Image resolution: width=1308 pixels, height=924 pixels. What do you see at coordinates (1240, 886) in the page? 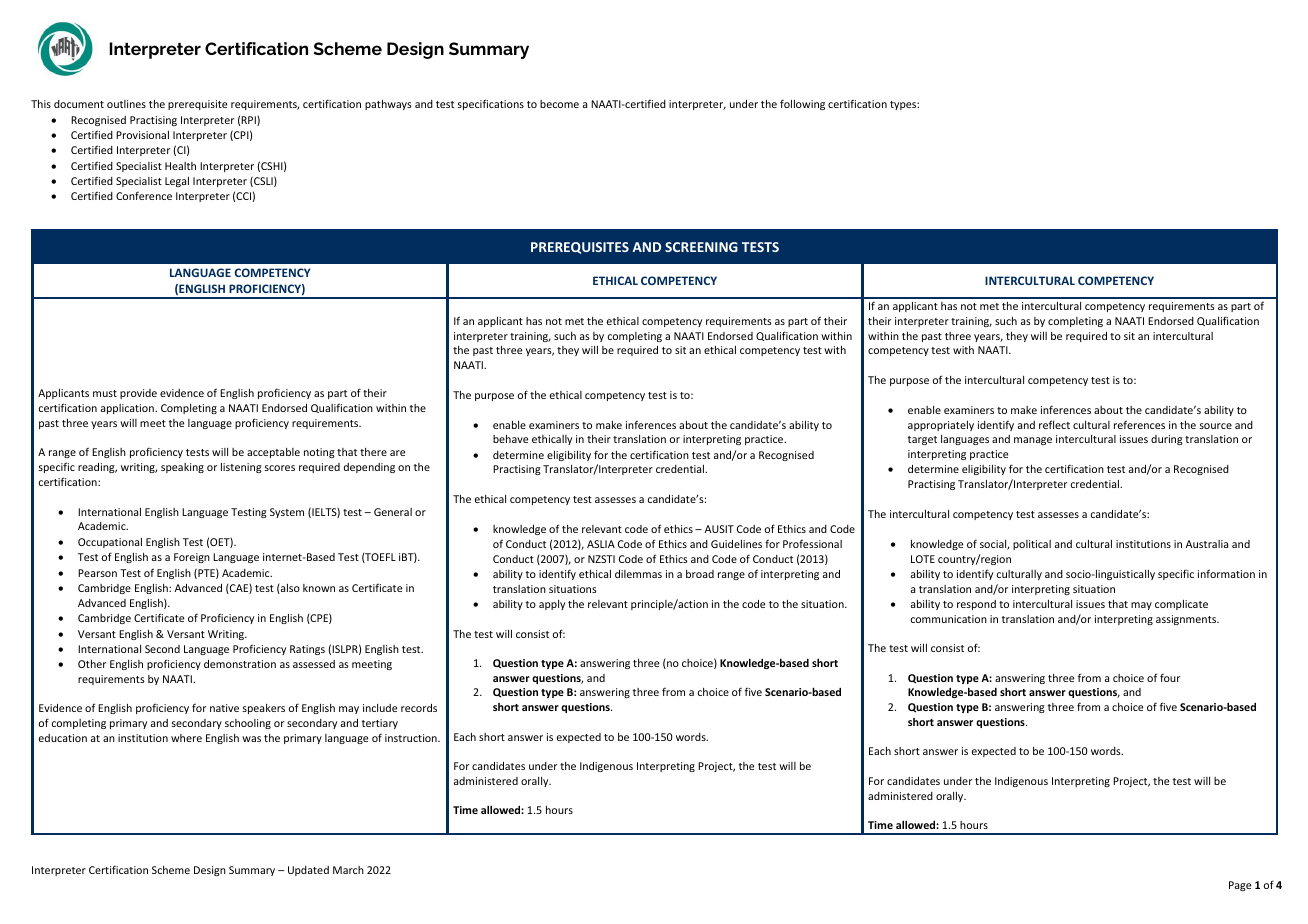
I see `Page` at bounding box center [1240, 886].
